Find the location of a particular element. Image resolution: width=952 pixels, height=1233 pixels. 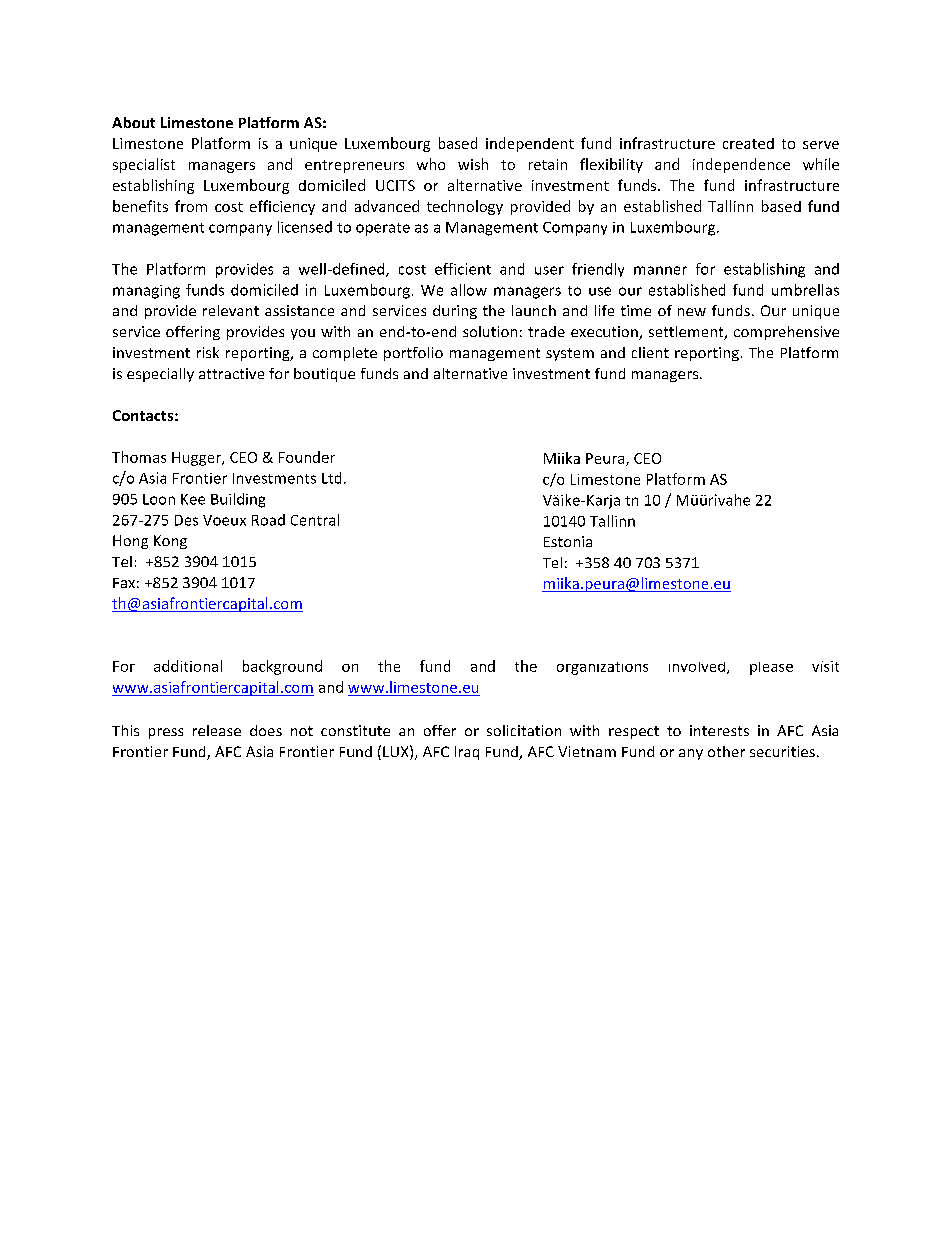

Hugger is located at coordinates (197, 459).
